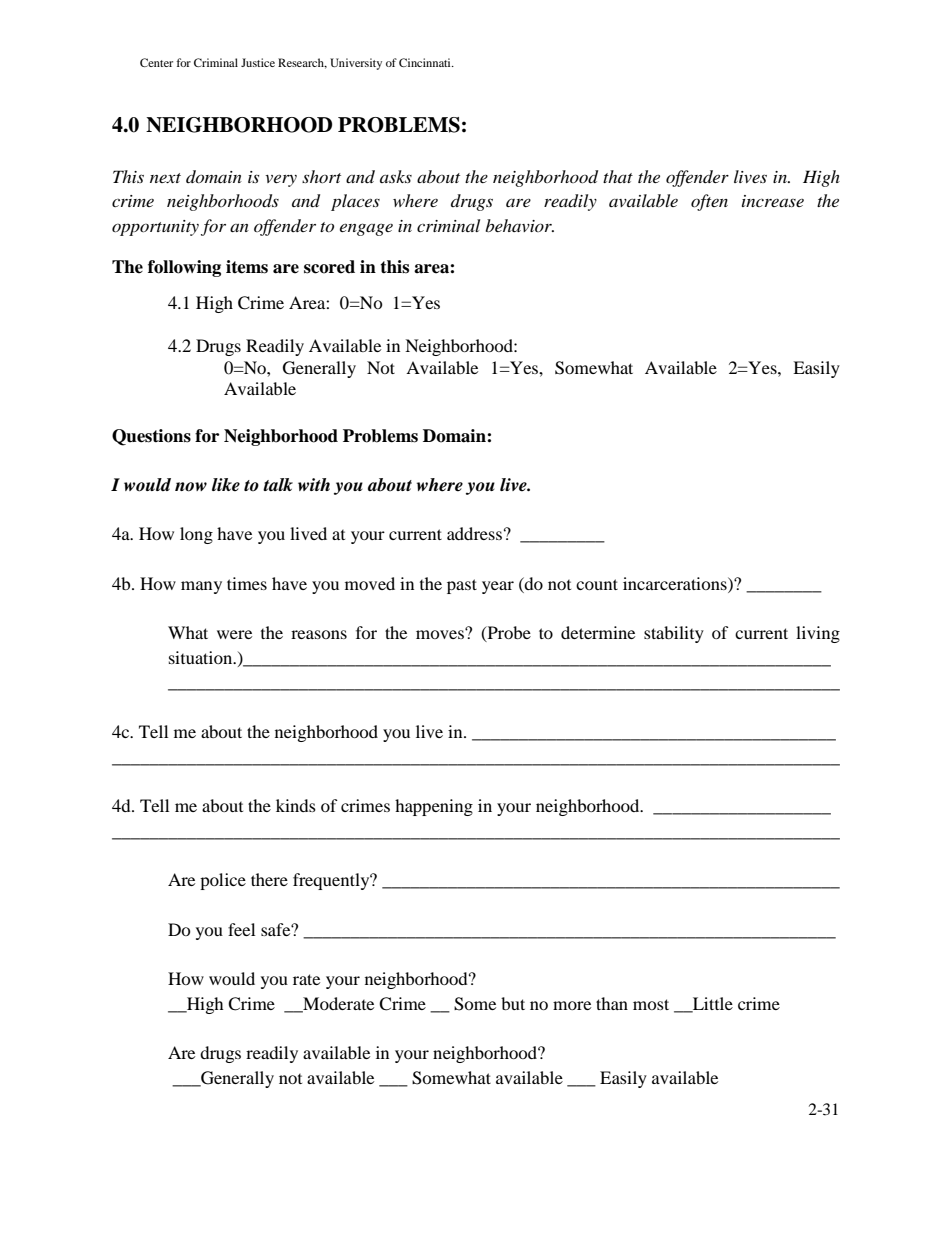  I want to click on feel, so click(241, 929).
